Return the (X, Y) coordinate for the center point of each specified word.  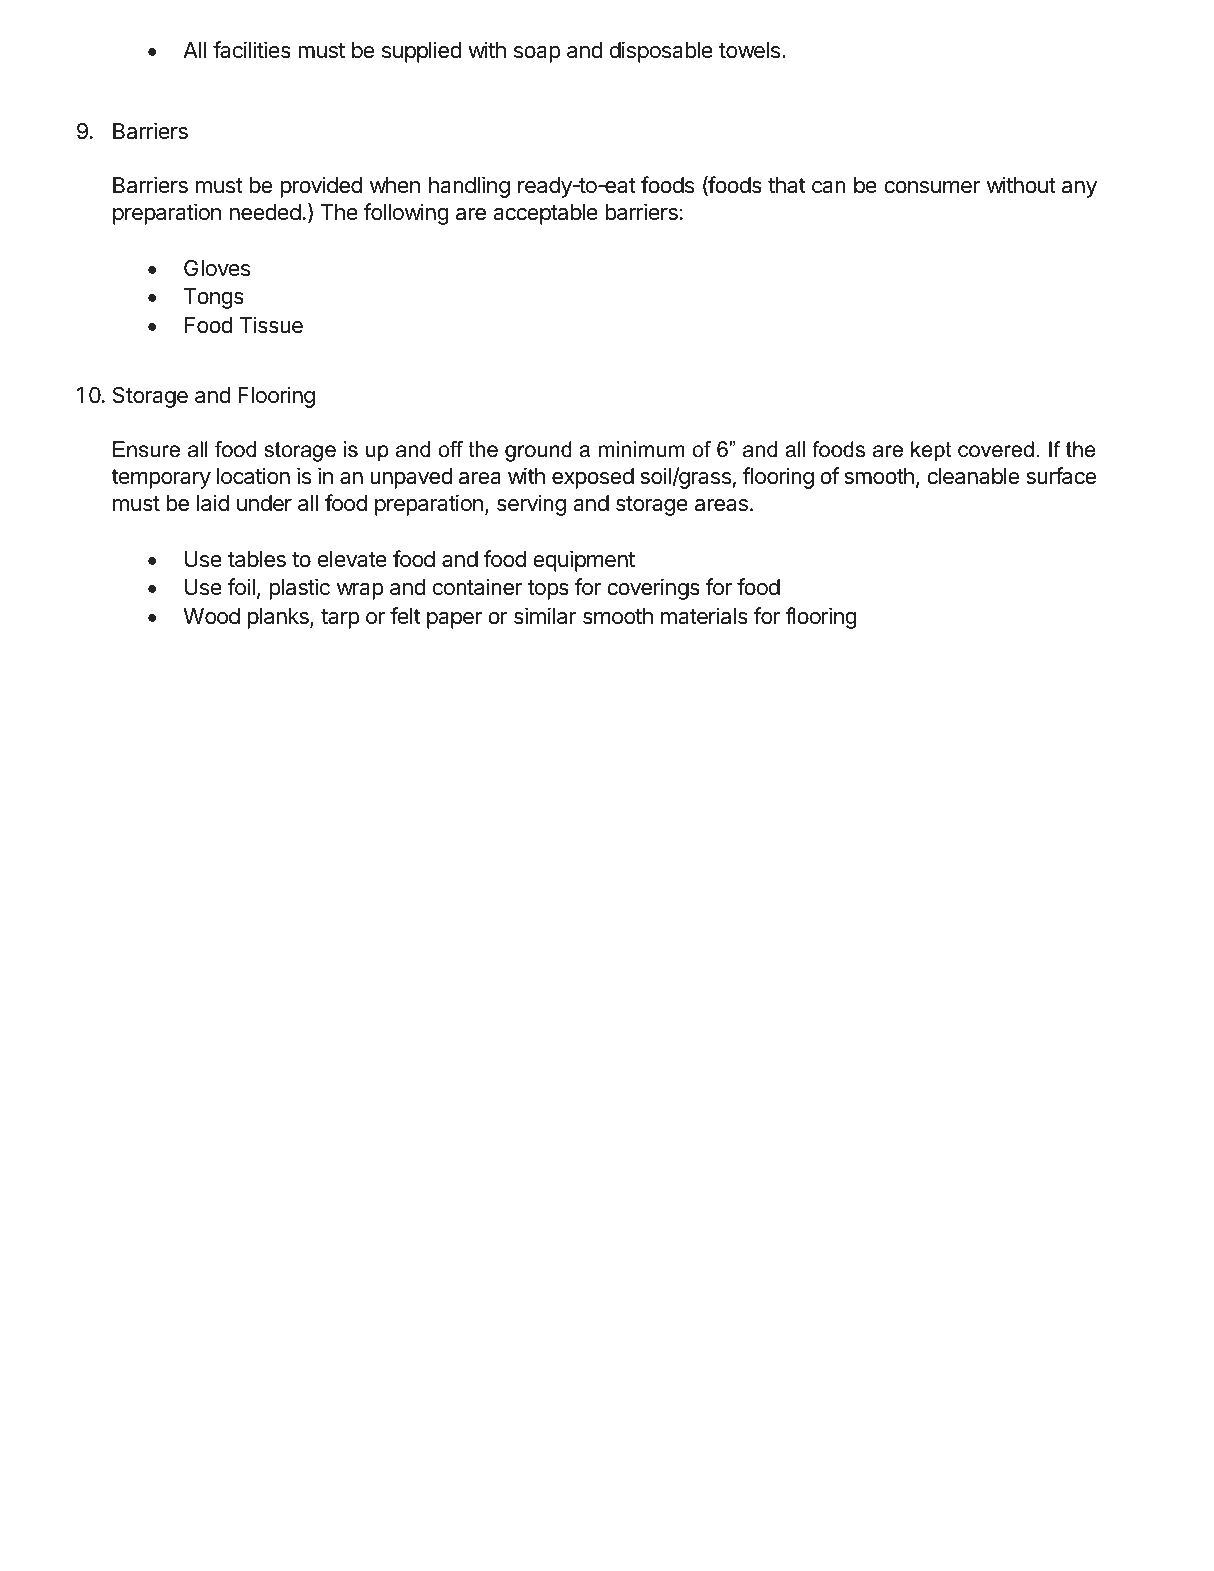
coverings (653, 589)
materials (704, 616)
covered (996, 449)
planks (279, 618)
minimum (642, 449)
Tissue (271, 325)
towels (751, 50)
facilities (252, 50)
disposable (661, 52)
